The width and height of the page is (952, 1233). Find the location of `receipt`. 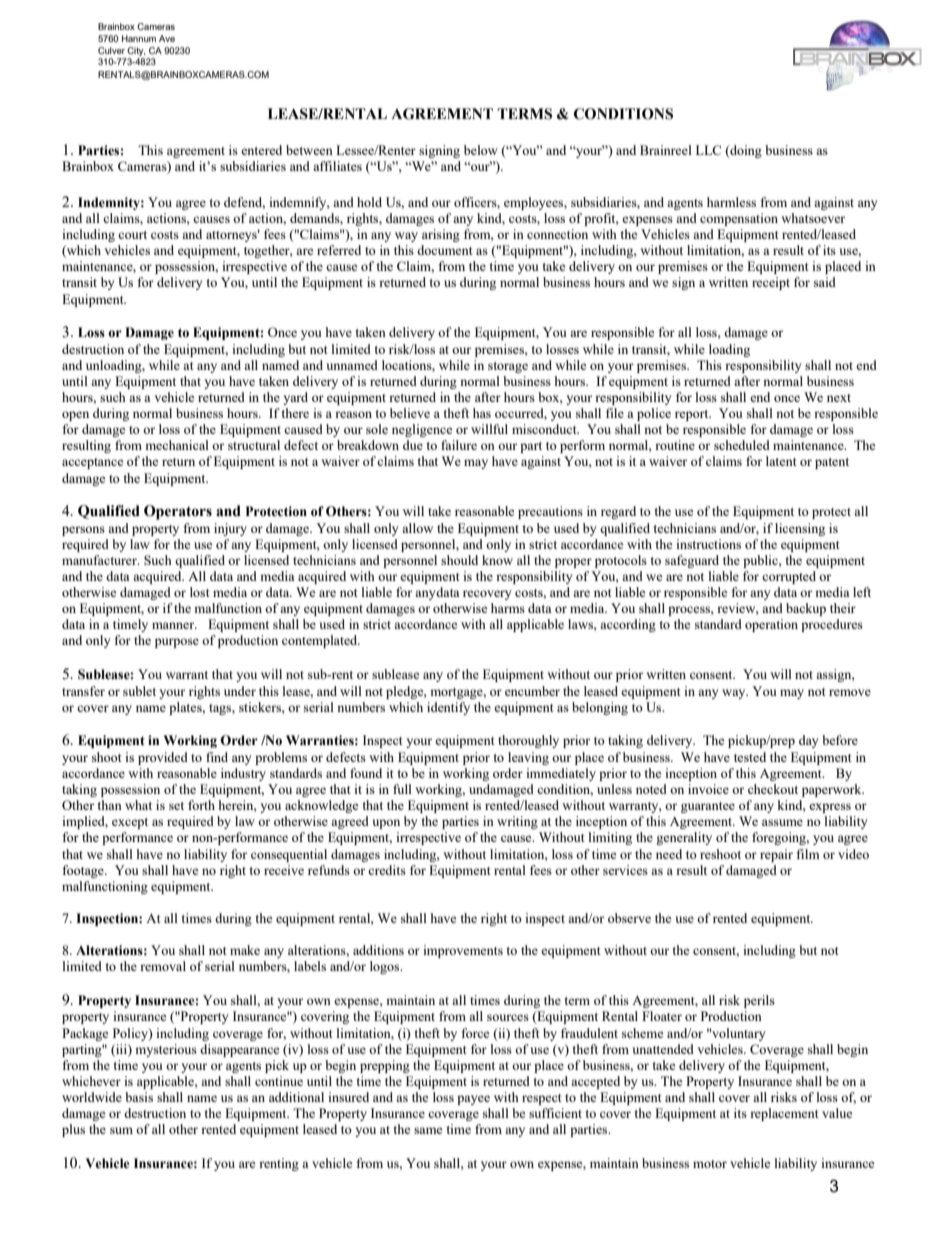

receipt is located at coordinates (771, 283).
